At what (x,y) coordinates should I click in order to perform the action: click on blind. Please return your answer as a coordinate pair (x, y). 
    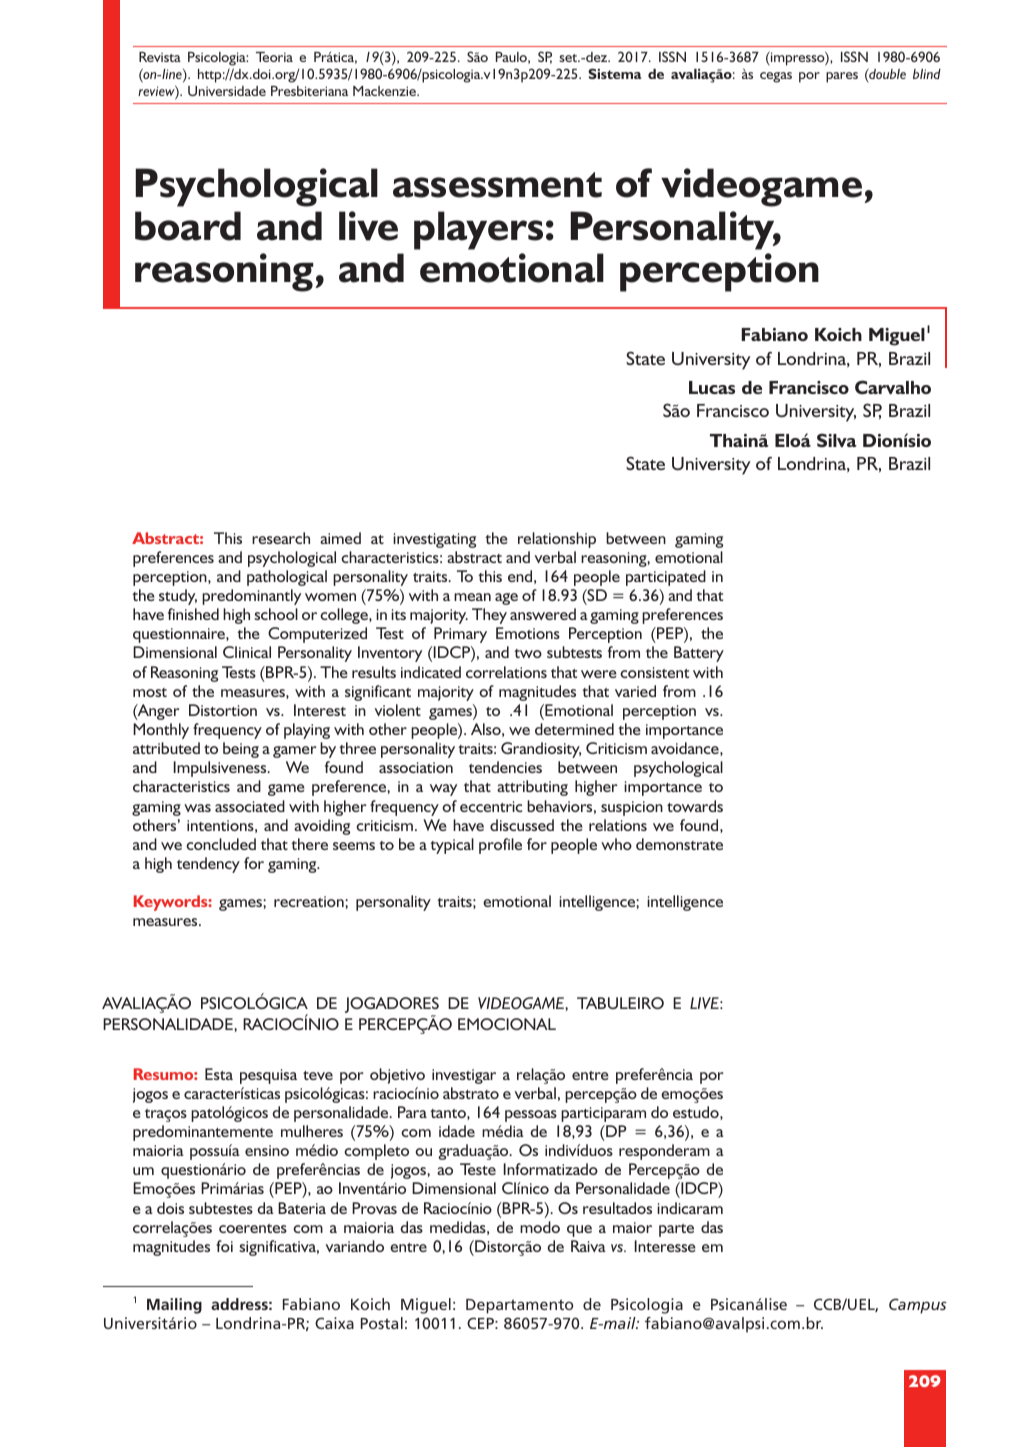
    Looking at the image, I should click on (927, 74).
